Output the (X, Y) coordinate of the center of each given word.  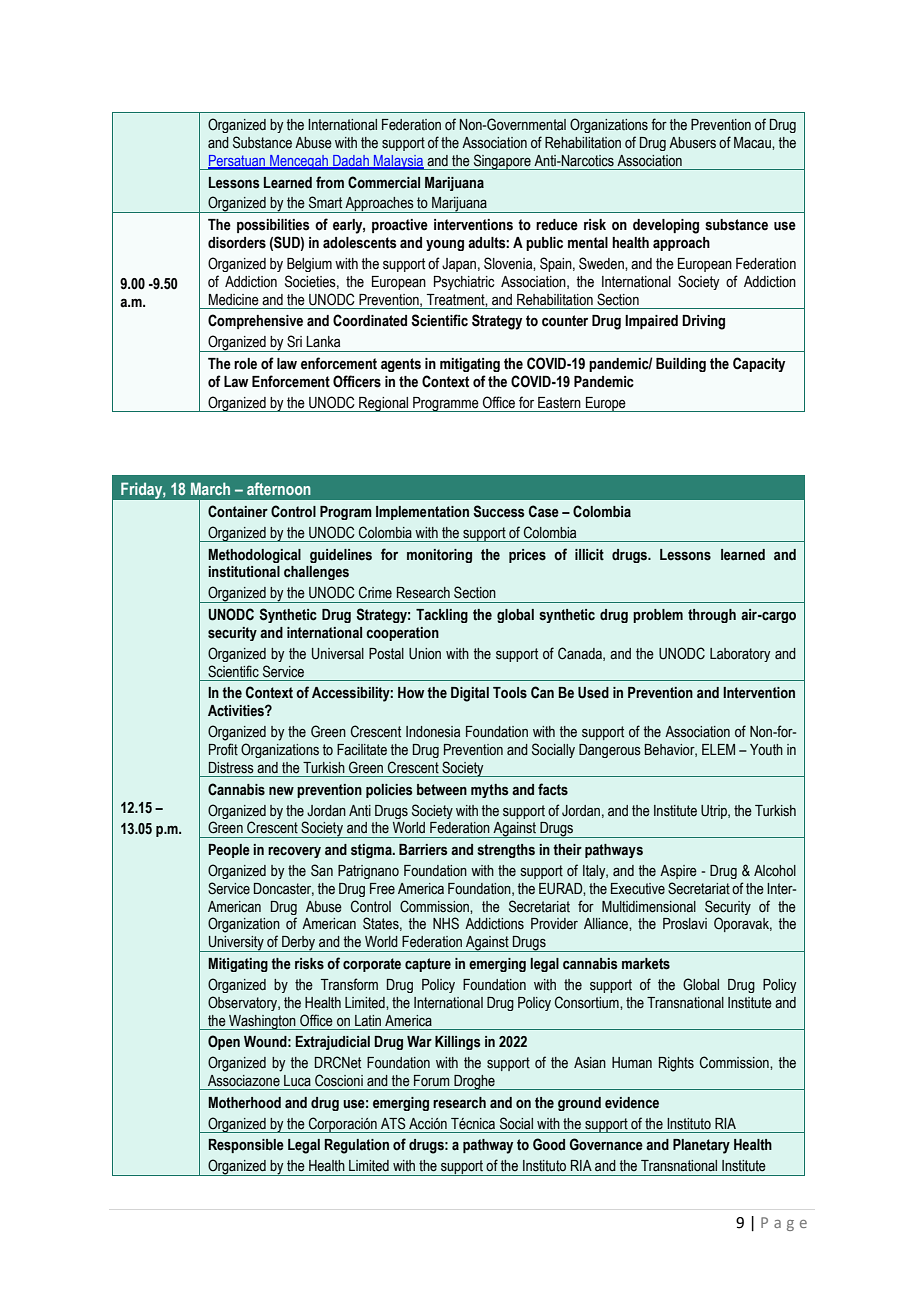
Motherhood (244, 1103)
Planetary (701, 1146)
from (330, 182)
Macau (753, 143)
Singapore (502, 162)
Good (549, 1144)
